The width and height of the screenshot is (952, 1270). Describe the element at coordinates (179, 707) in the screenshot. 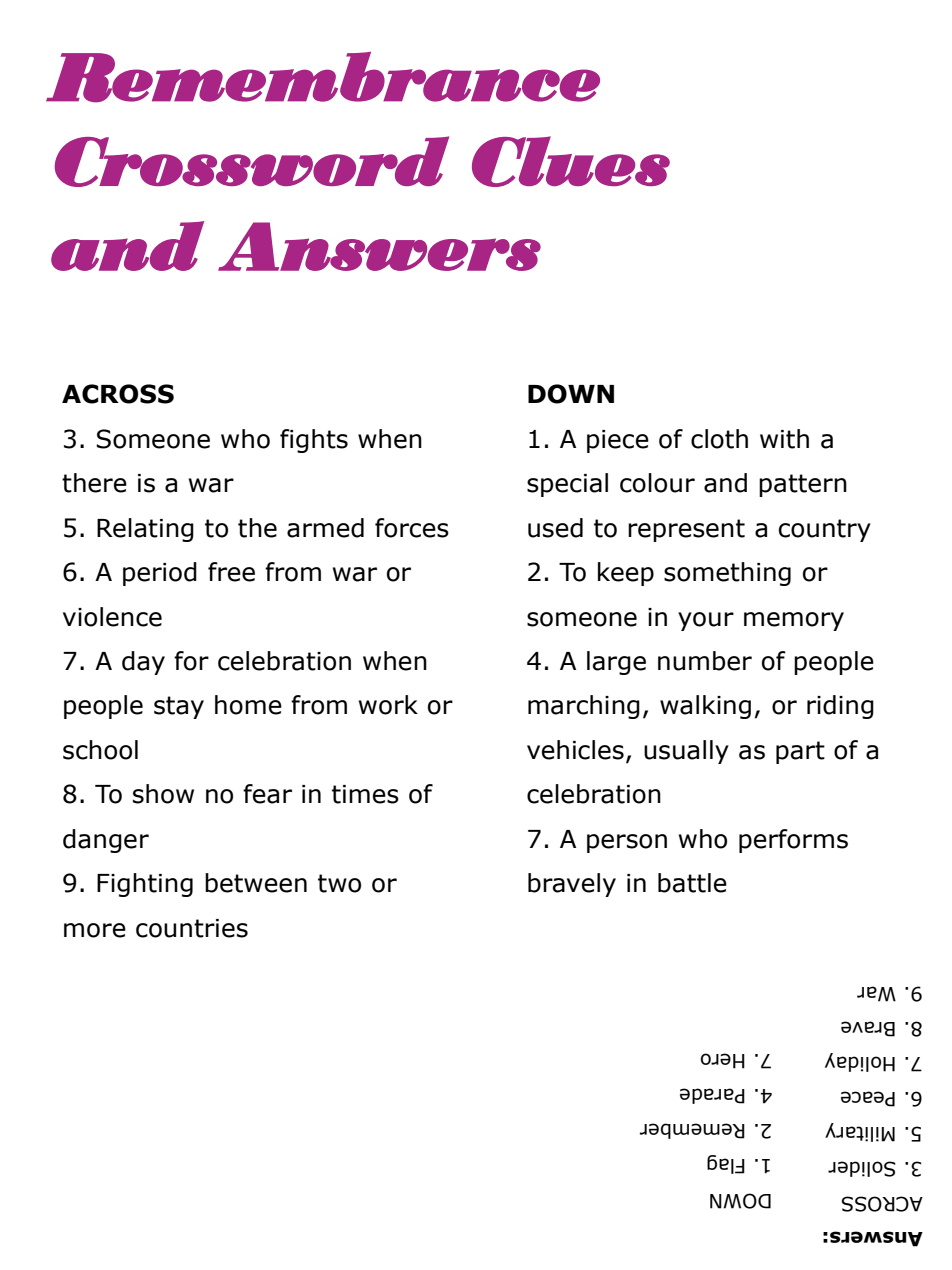

I see `stay` at that location.
